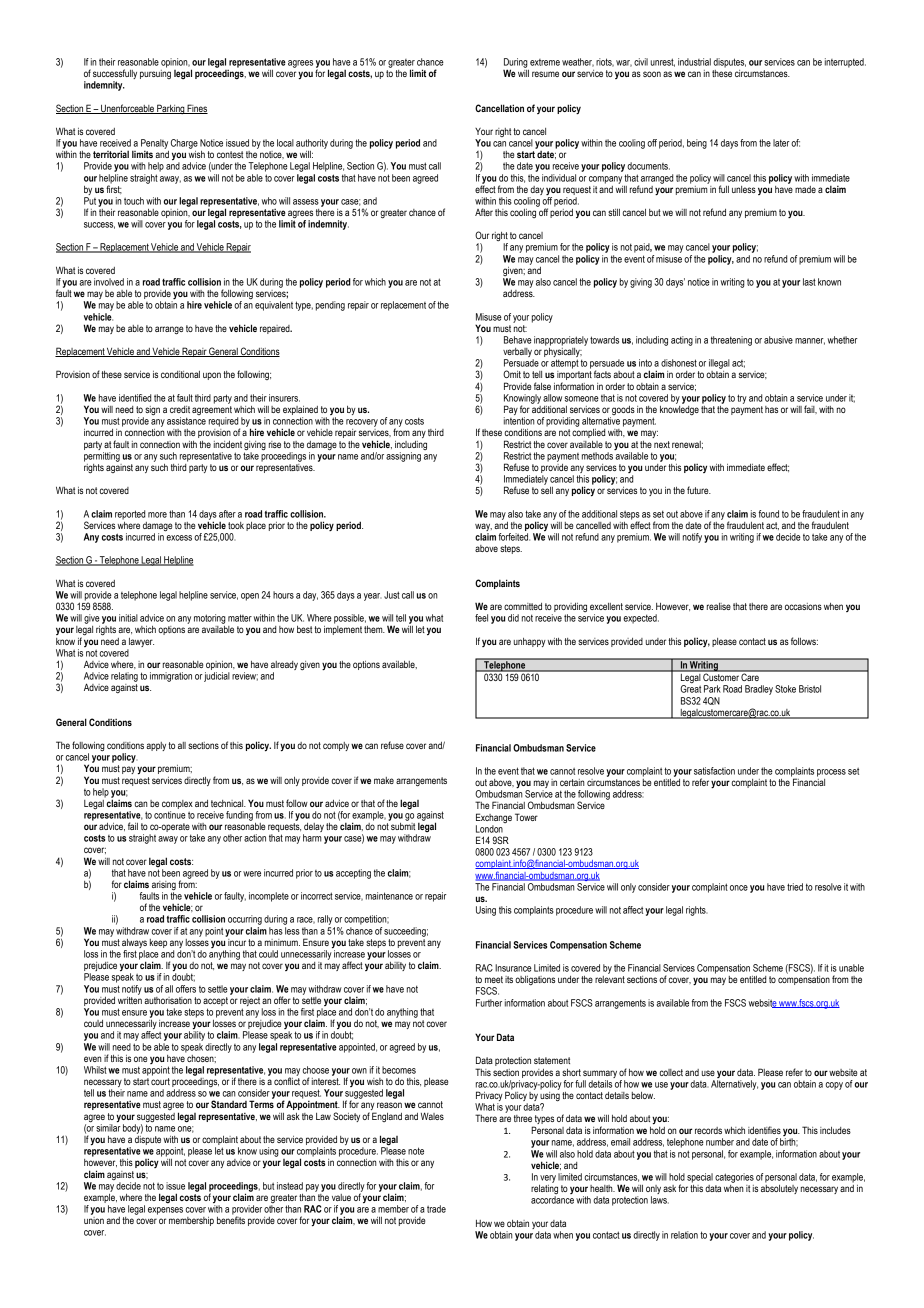 The image size is (924, 1308). What do you see at coordinates (781, 143) in the screenshot?
I see `later` at bounding box center [781, 143].
